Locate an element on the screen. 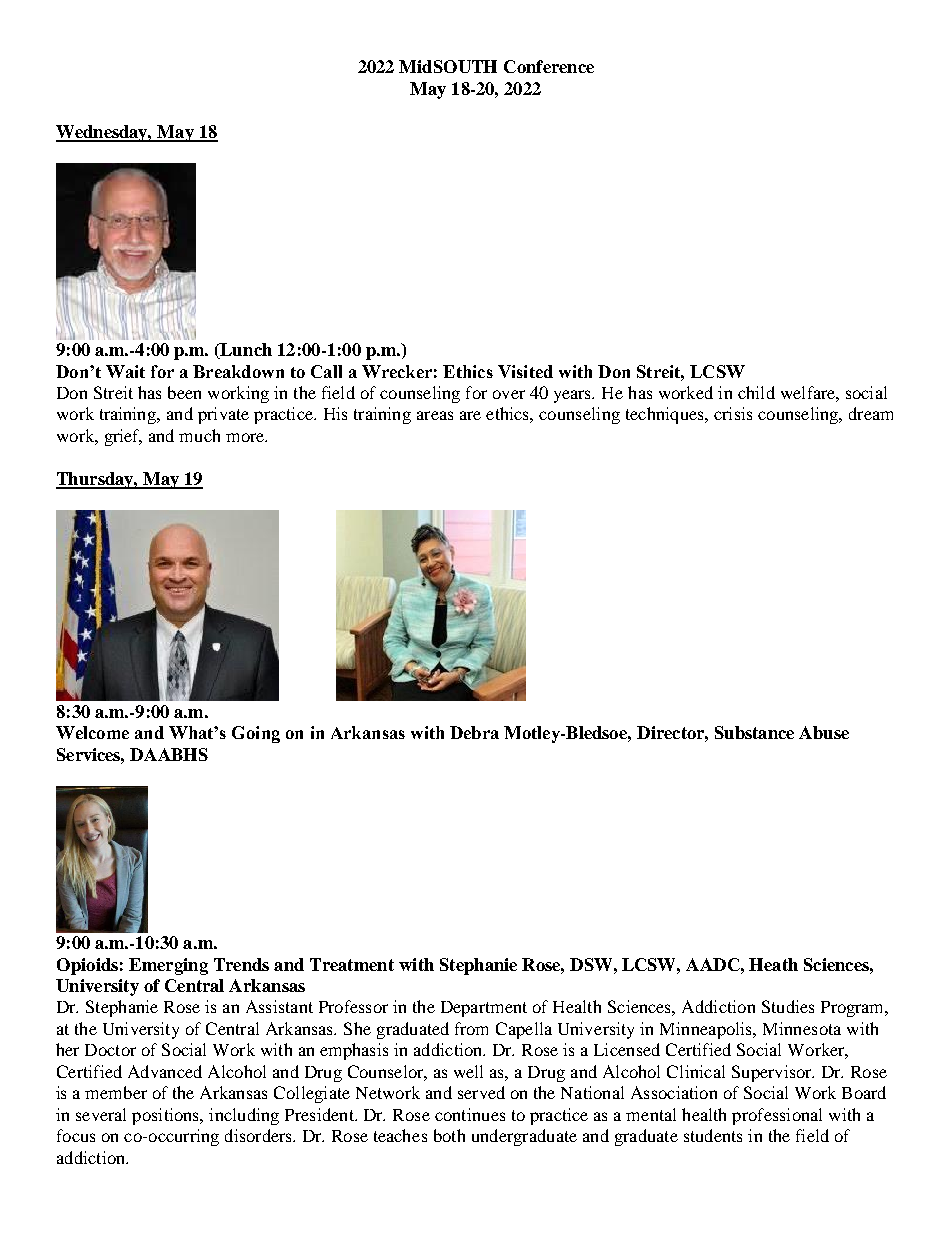 This screenshot has width=952, height=1233. child is located at coordinates (756, 392).
